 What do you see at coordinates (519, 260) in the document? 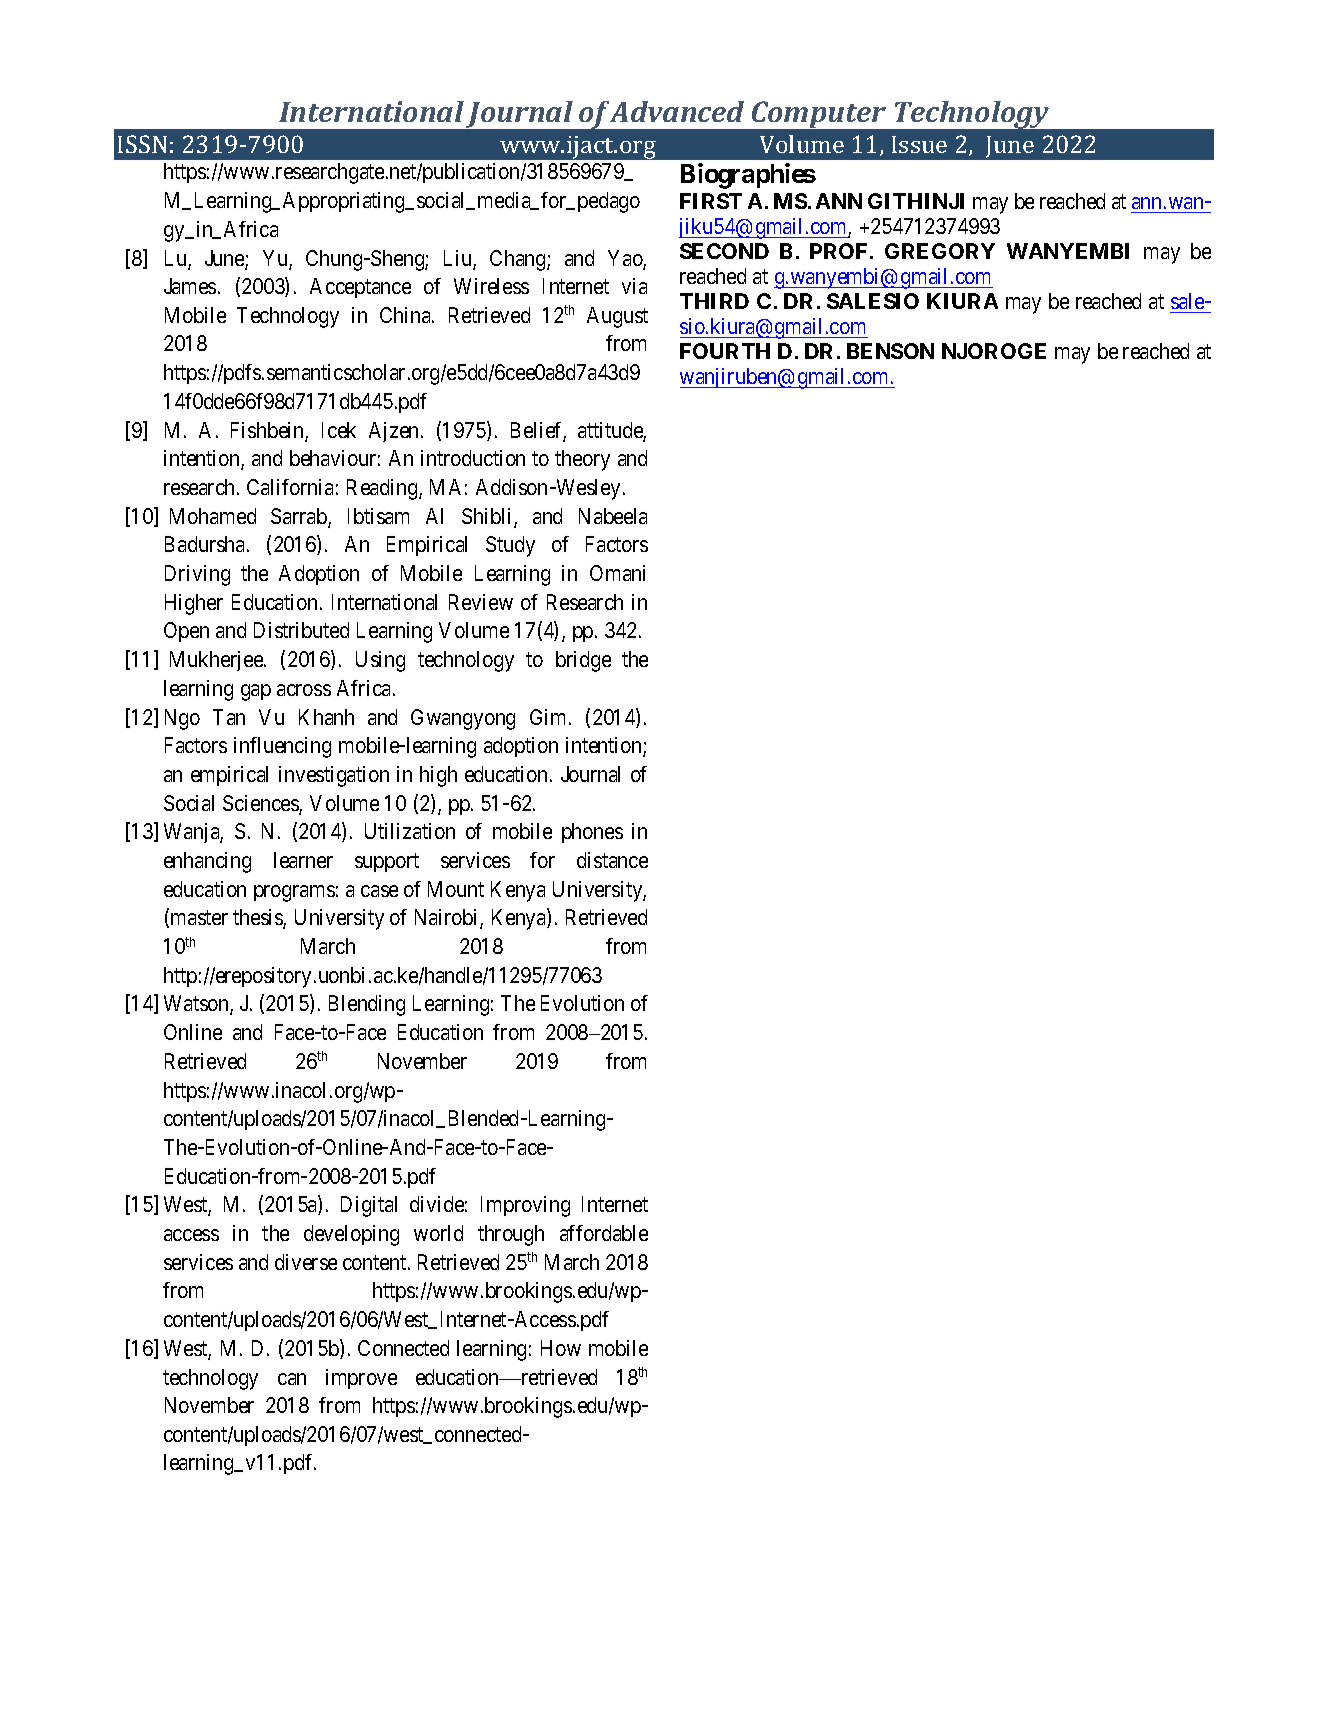
I see `Chang` at bounding box center [519, 260].
